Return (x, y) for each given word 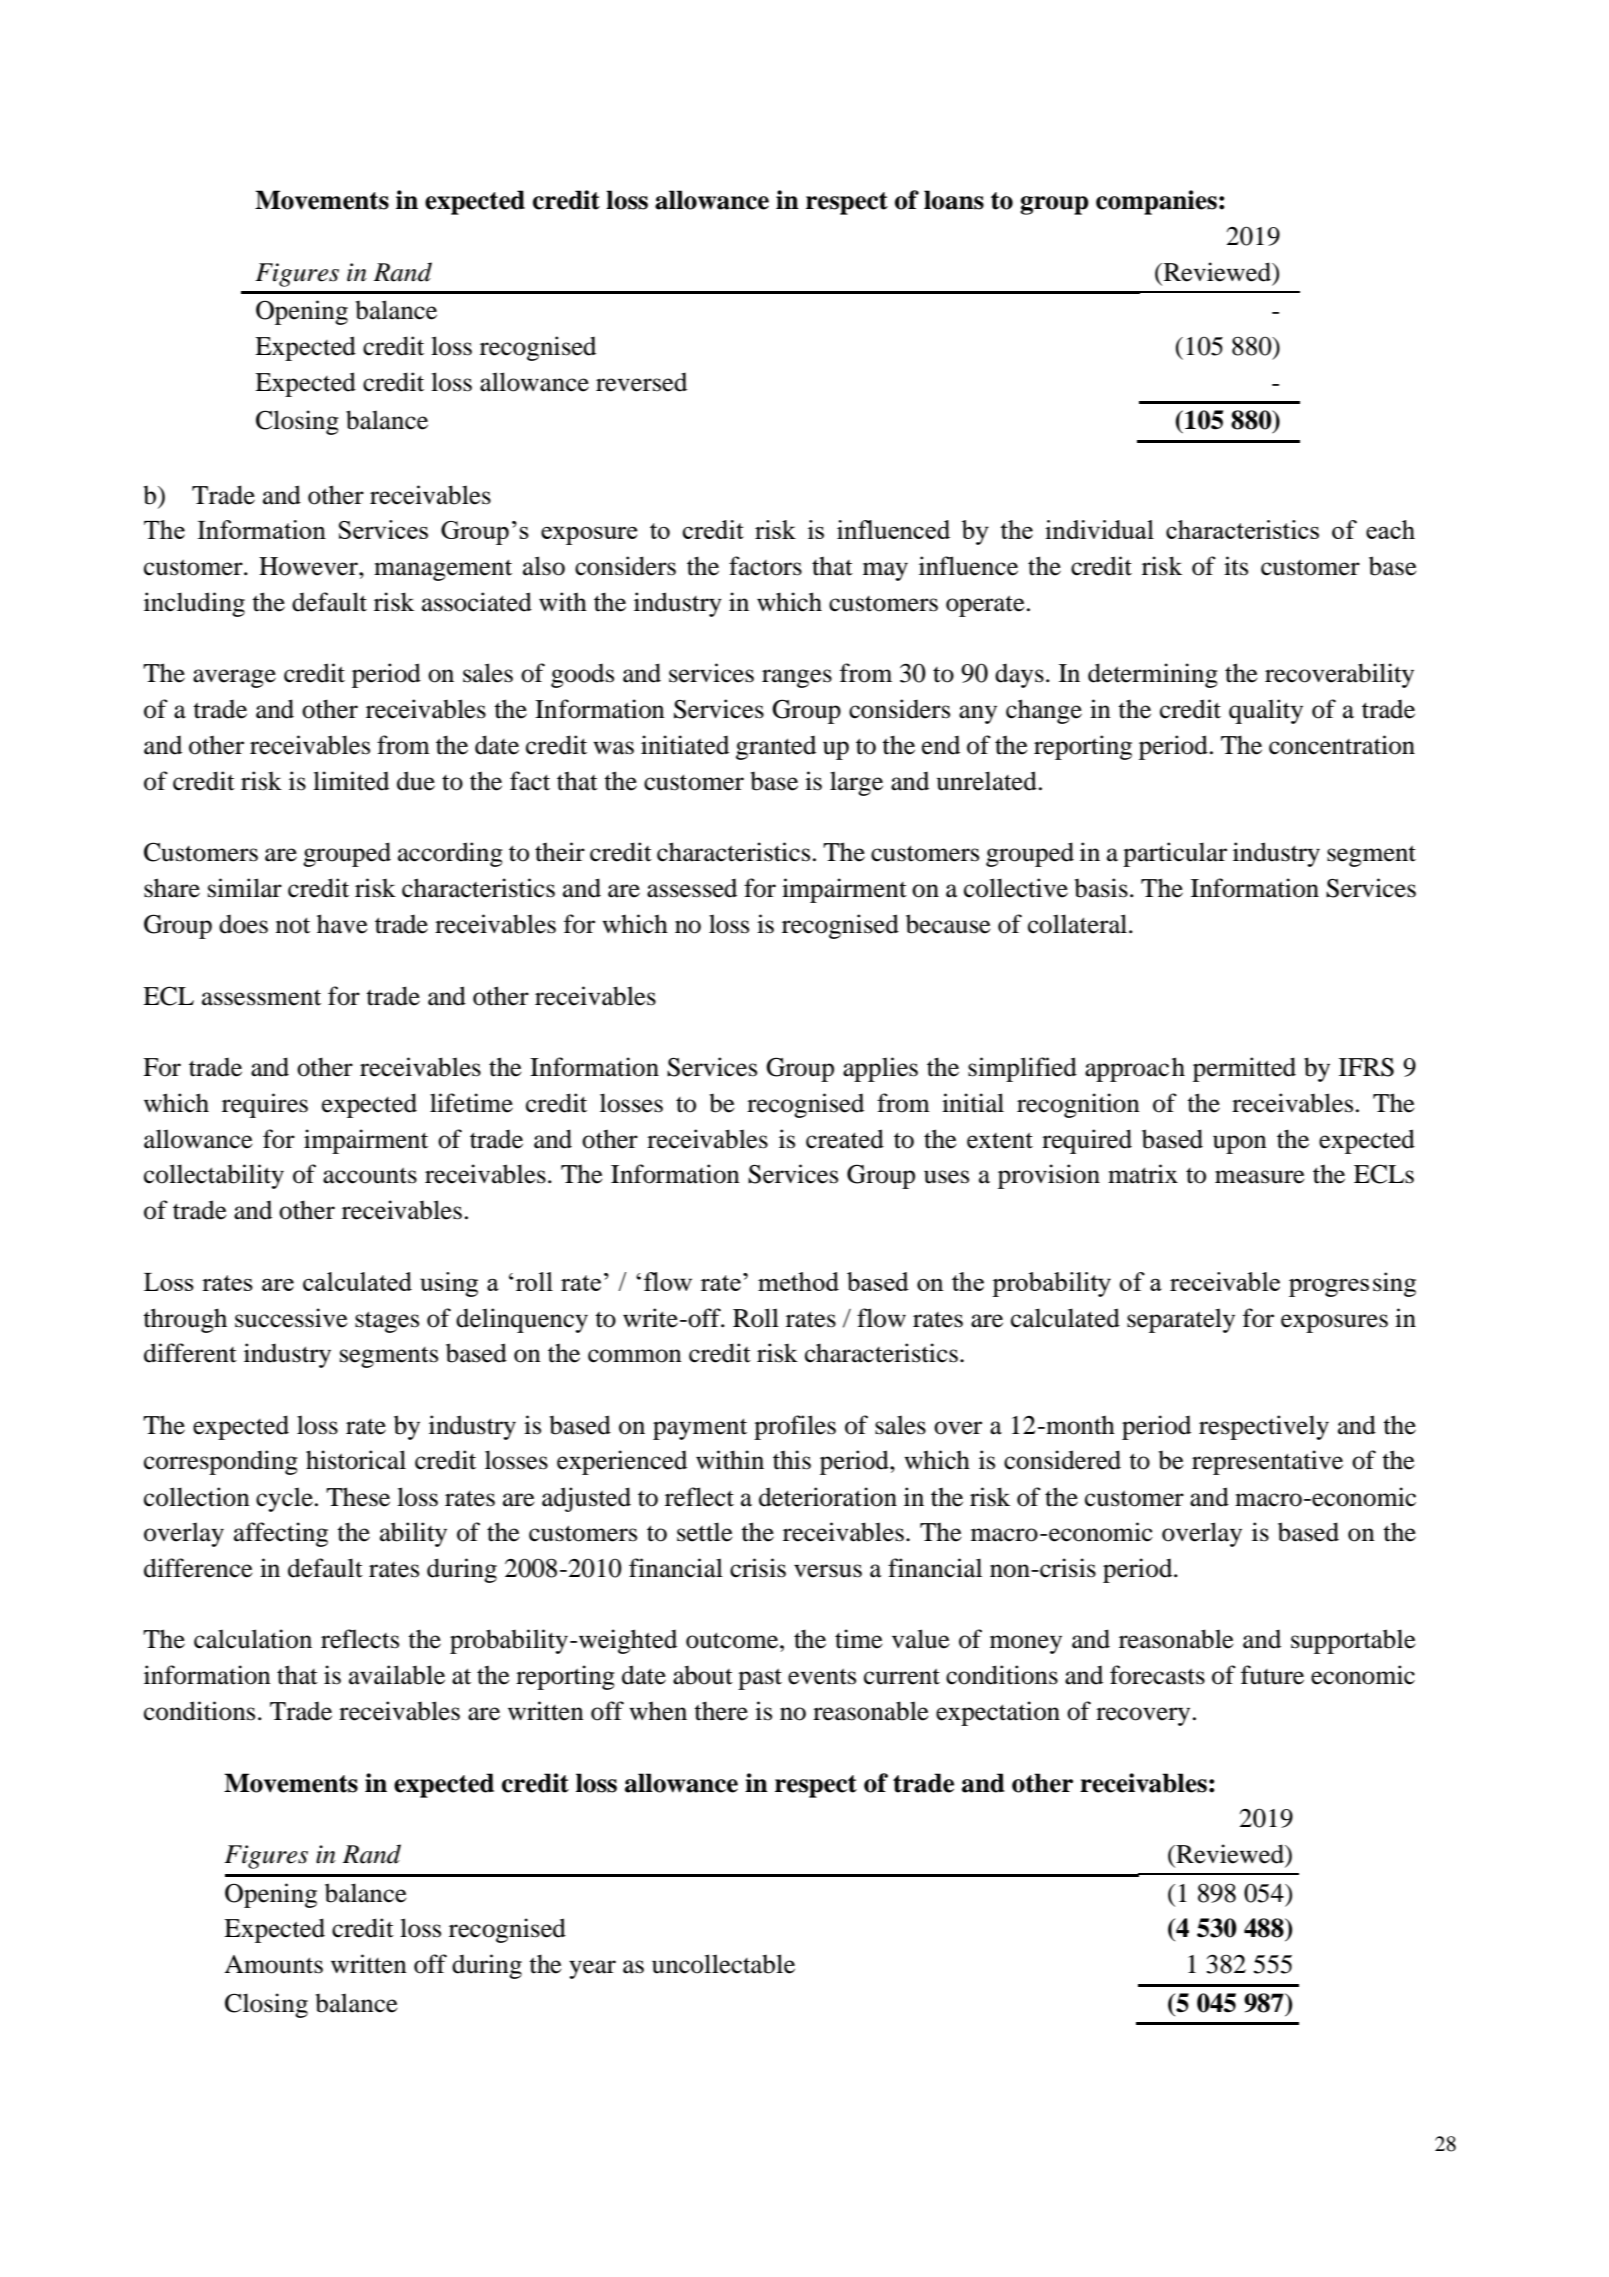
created (845, 1139)
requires (265, 1105)
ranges (797, 678)
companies (1156, 202)
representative (1267, 1462)
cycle (284, 1499)
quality (1266, 711)
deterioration (828, 1497)
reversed (641, 382)
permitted (1244, 1069)
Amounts (273, 1964)
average (234, 678)
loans (954, 200)
